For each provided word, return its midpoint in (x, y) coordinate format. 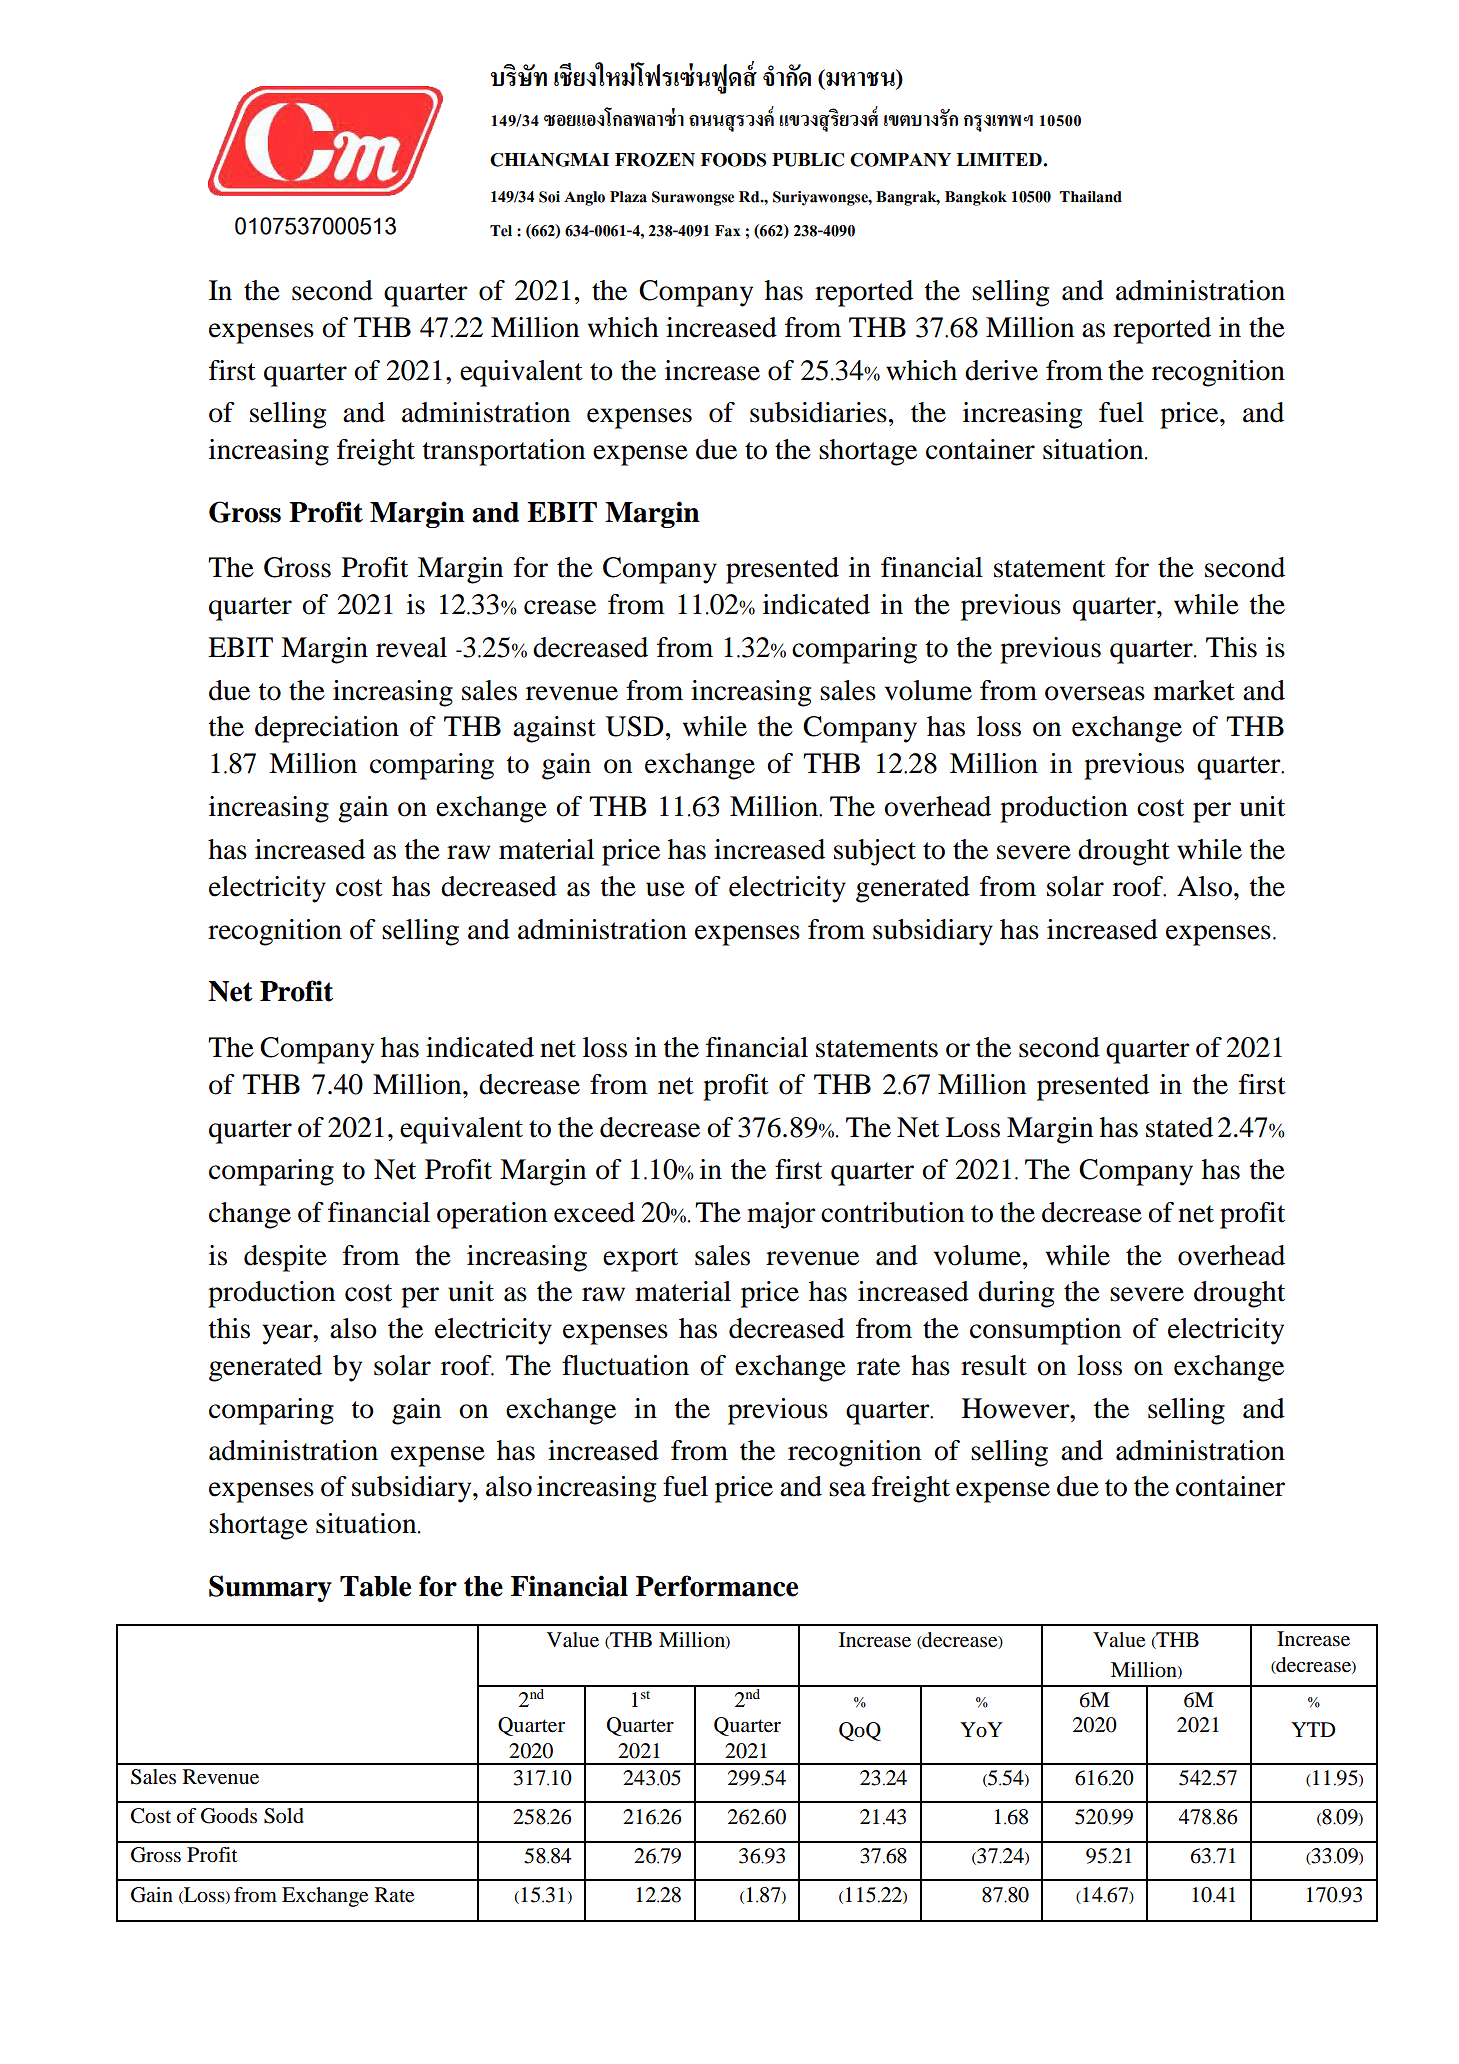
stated (1179, 1127)
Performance (717, 1586)
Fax (728, 231)
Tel (501, 231)
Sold (284, 1816)
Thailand (1090, 197)
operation (492, 1215)
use (665, 889)
